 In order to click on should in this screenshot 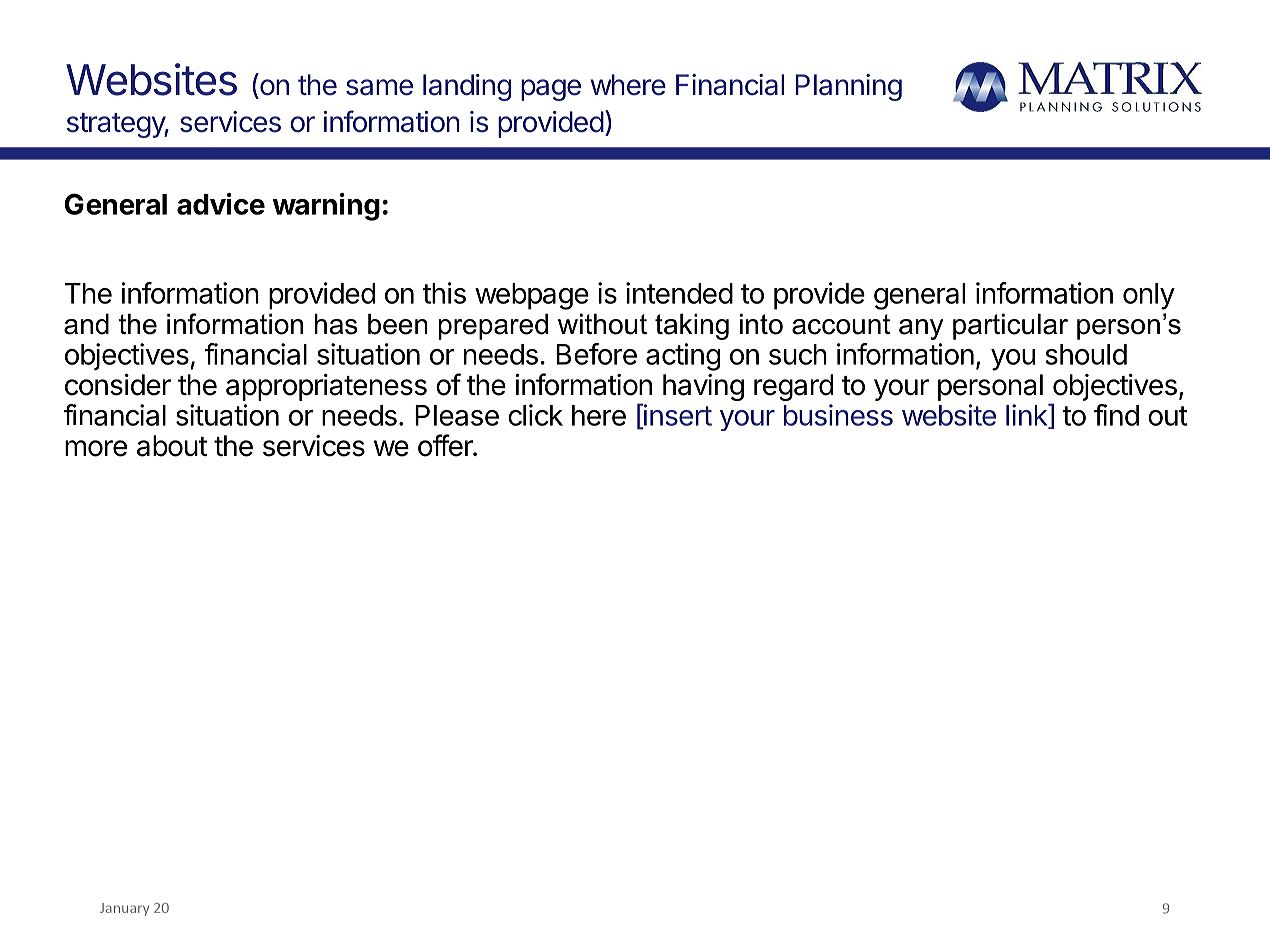, I will do `click(1086, 354)`.
